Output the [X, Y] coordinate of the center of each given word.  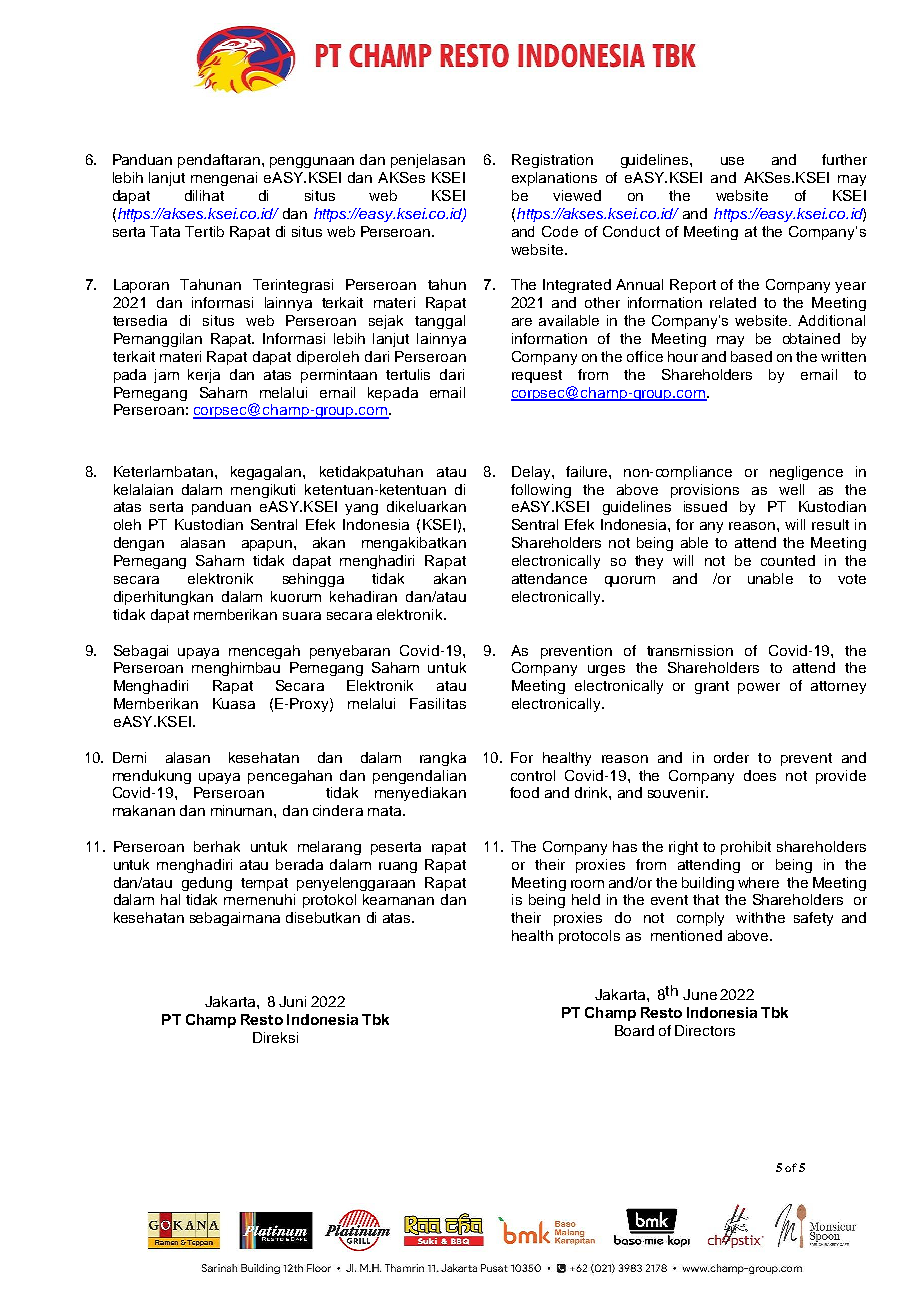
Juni [292, 1001]
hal [170, 899]
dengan [139, 544]
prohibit [746, 848]
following [541, 491]
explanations [554, 179]
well [791, 489]
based [751, 356]
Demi [129, 757]
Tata [165, 231]
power [759, 688]
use [732, 161]
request [537, 376]
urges [606, 670]
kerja [204, 376]
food [524, 792]
